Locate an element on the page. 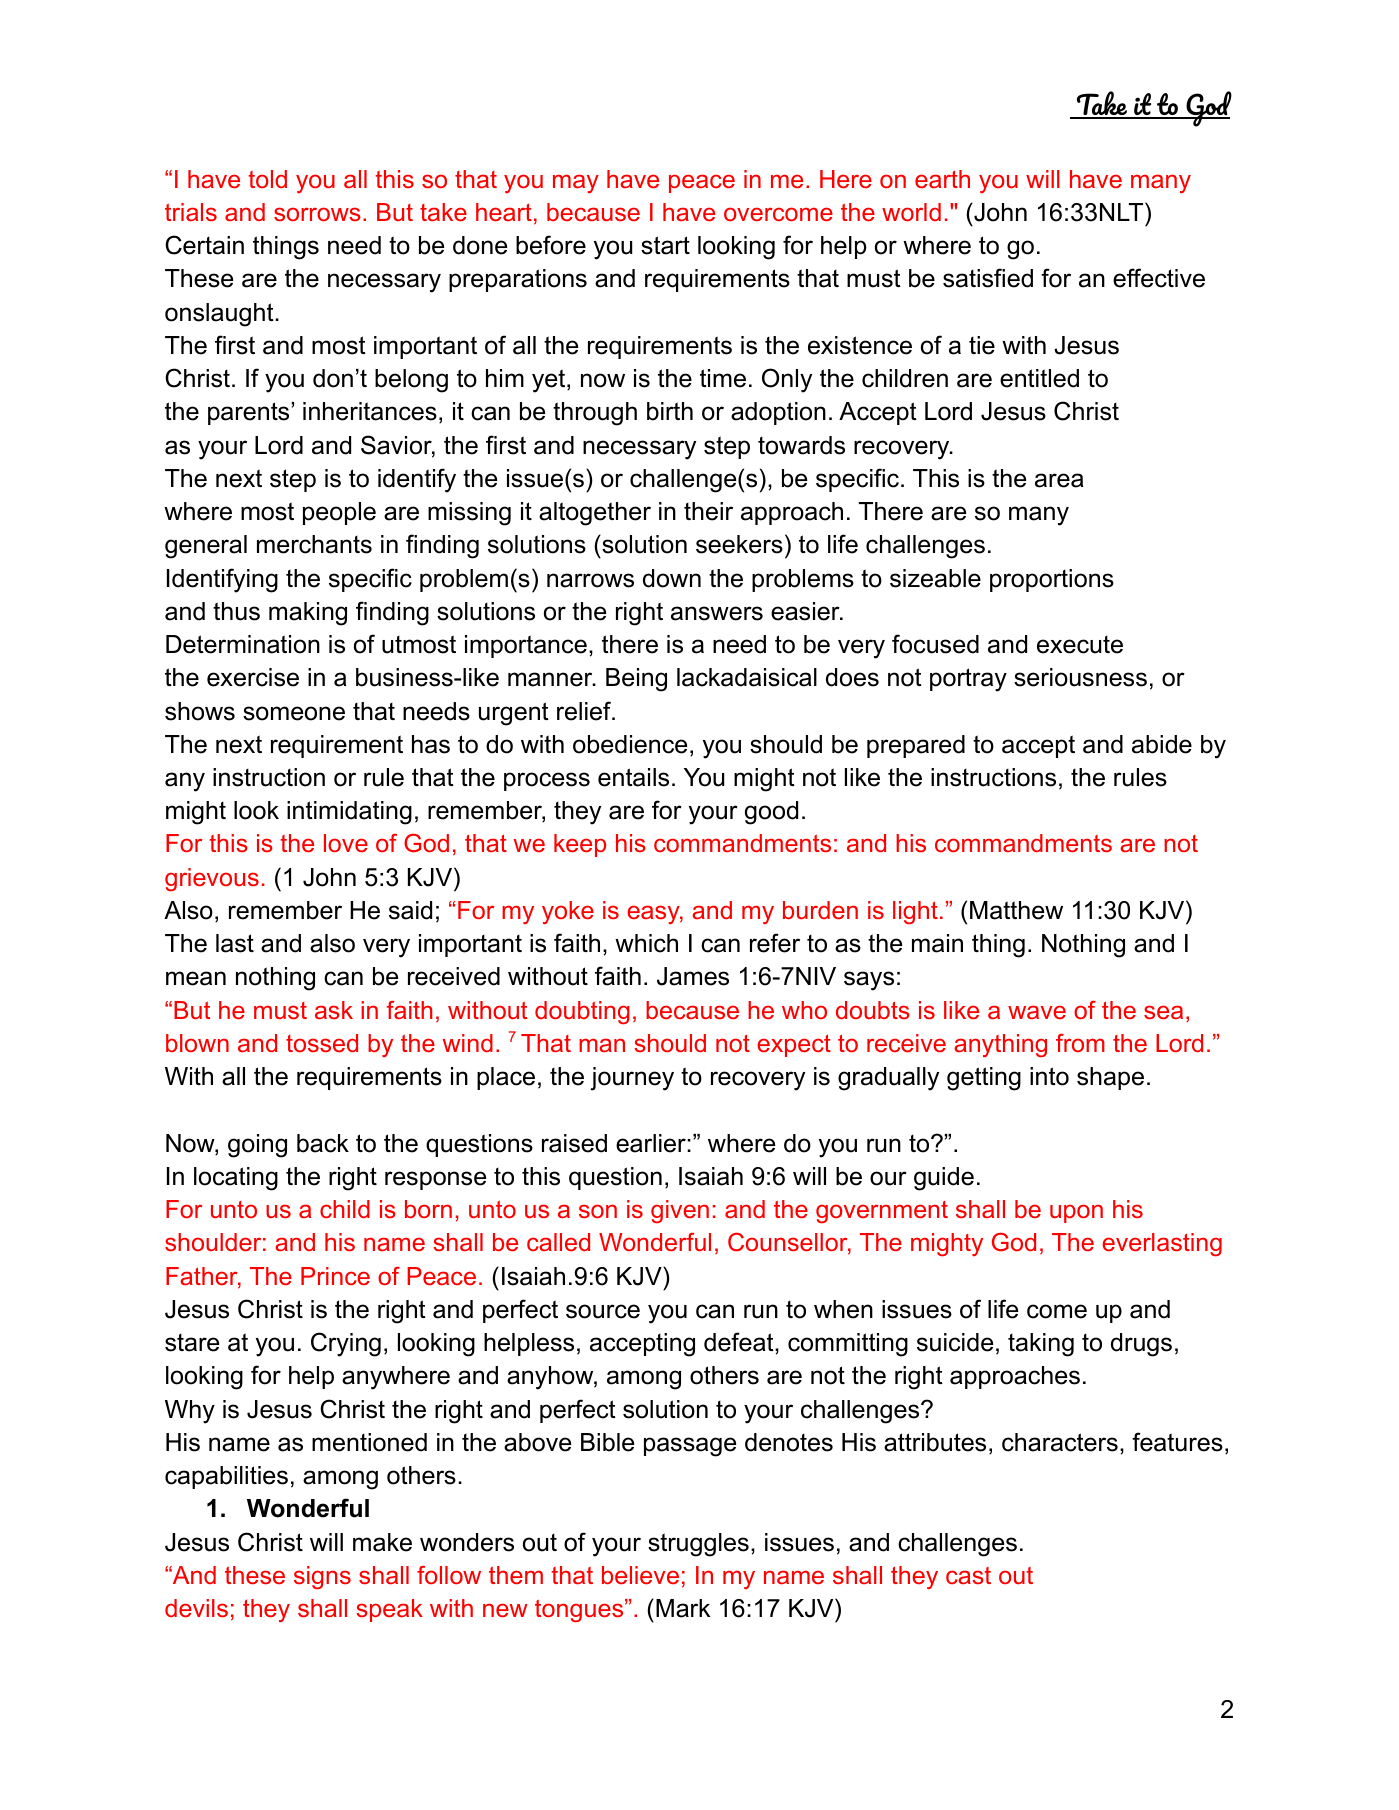  sorrows is located at coordinates (317, 214).
